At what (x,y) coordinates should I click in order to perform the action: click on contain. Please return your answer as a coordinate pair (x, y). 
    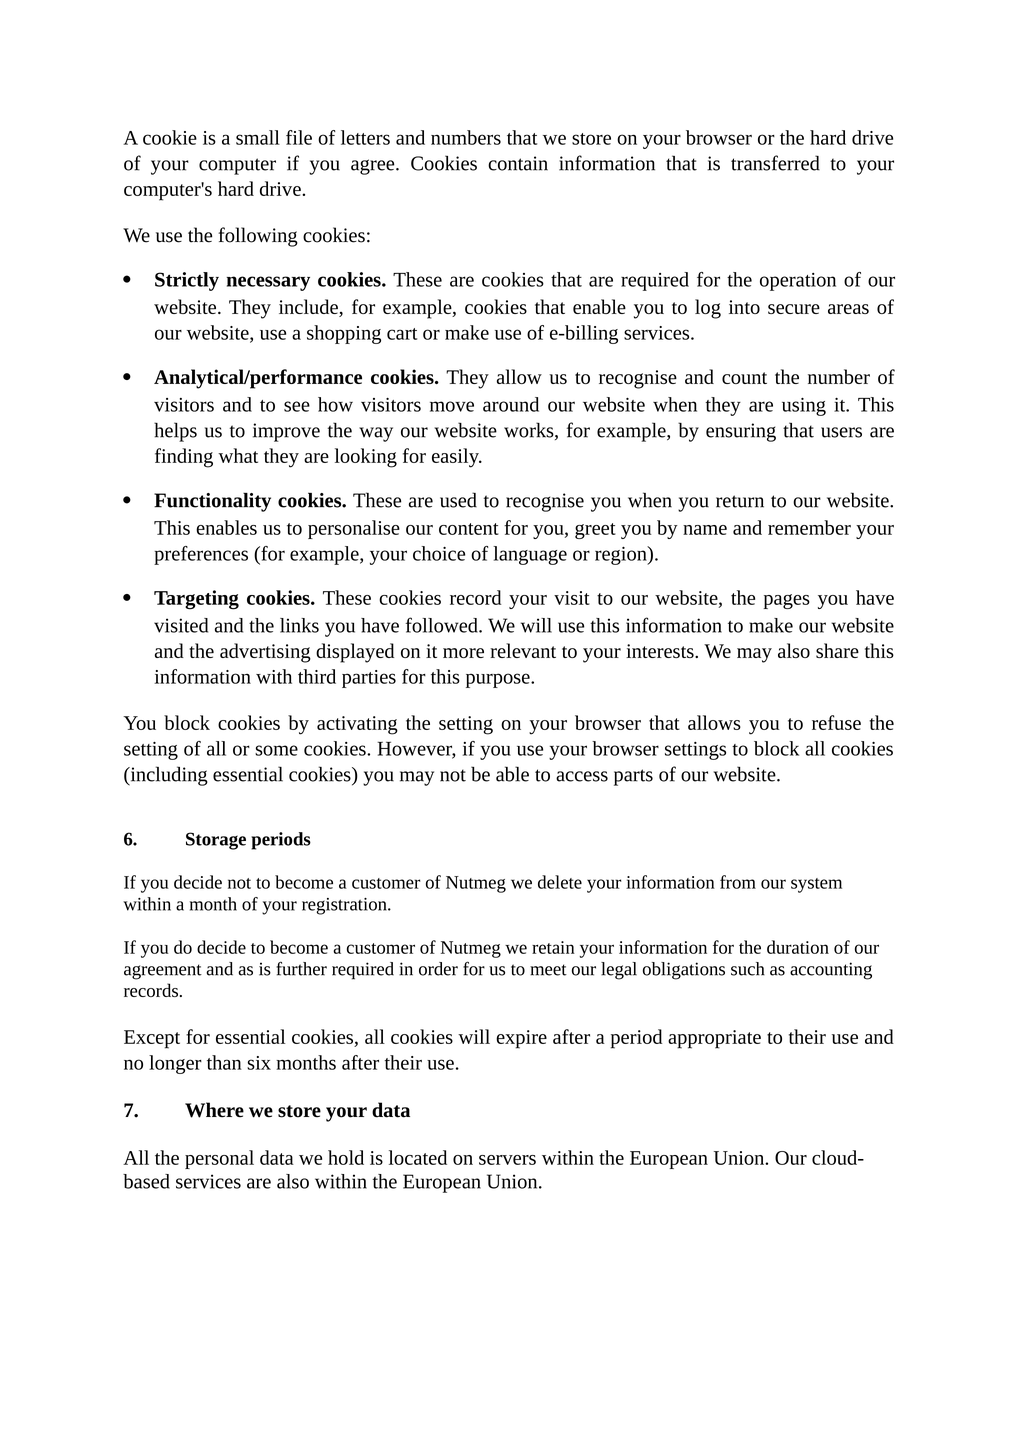
    Looking at the image, I should click on (518, 163).
